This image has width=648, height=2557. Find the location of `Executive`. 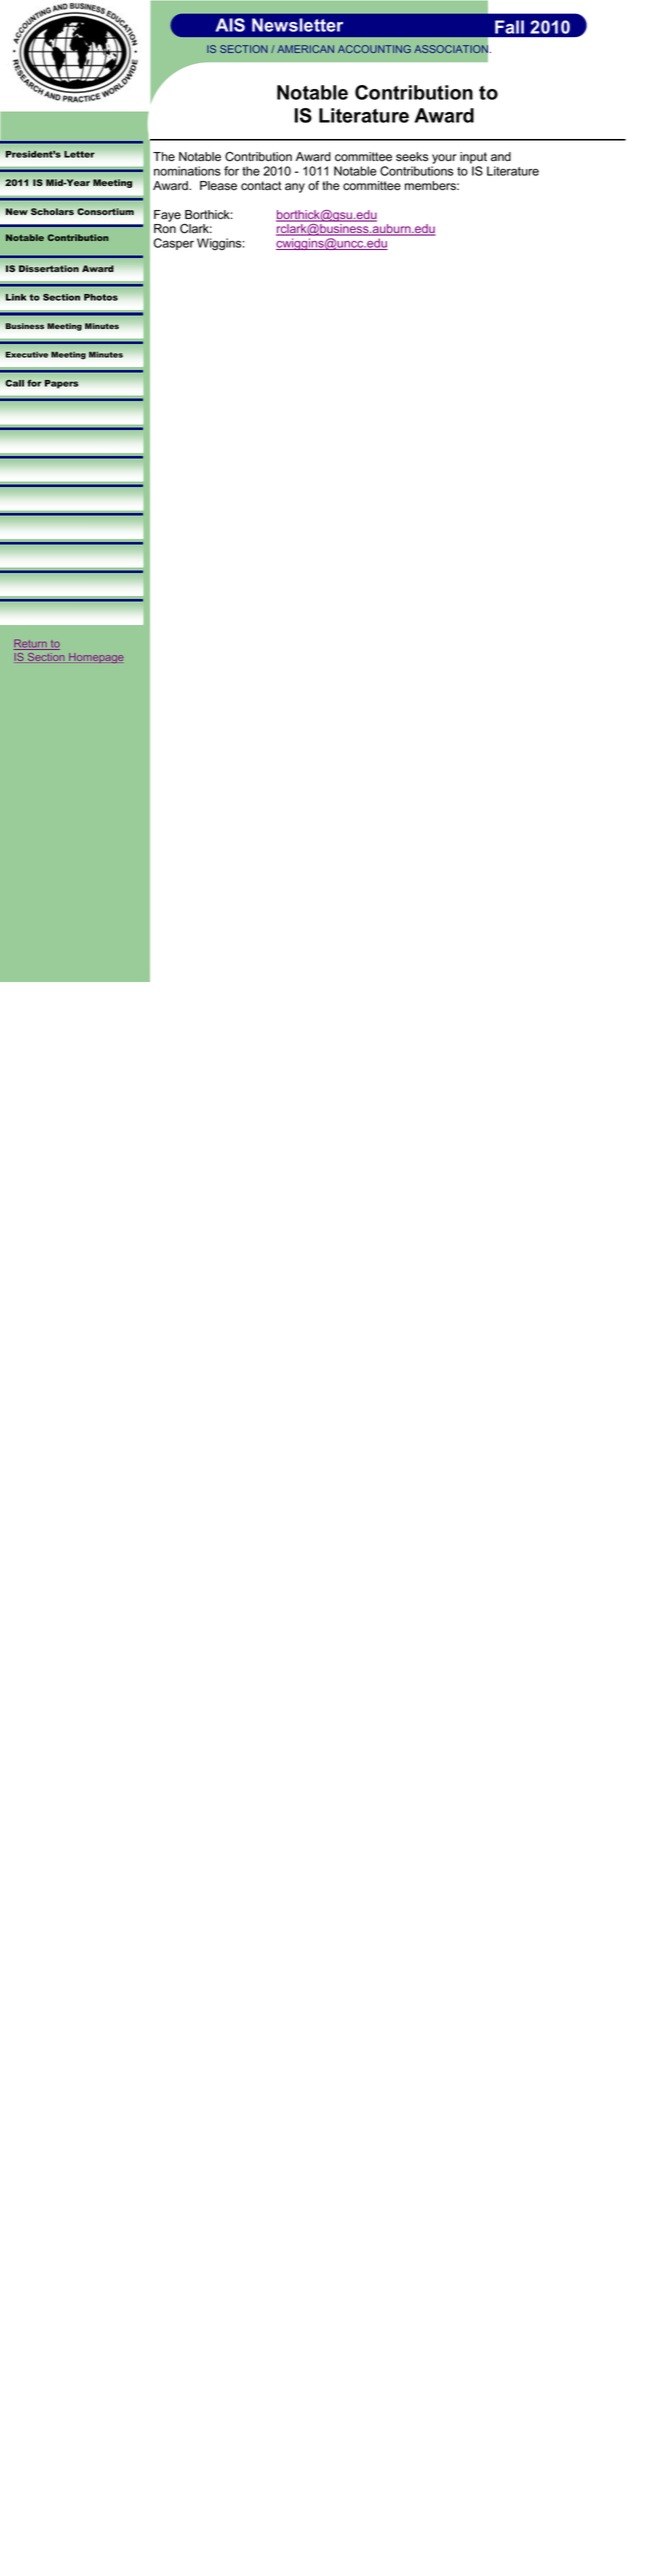

Executive is located at coordinates (26, 354).
